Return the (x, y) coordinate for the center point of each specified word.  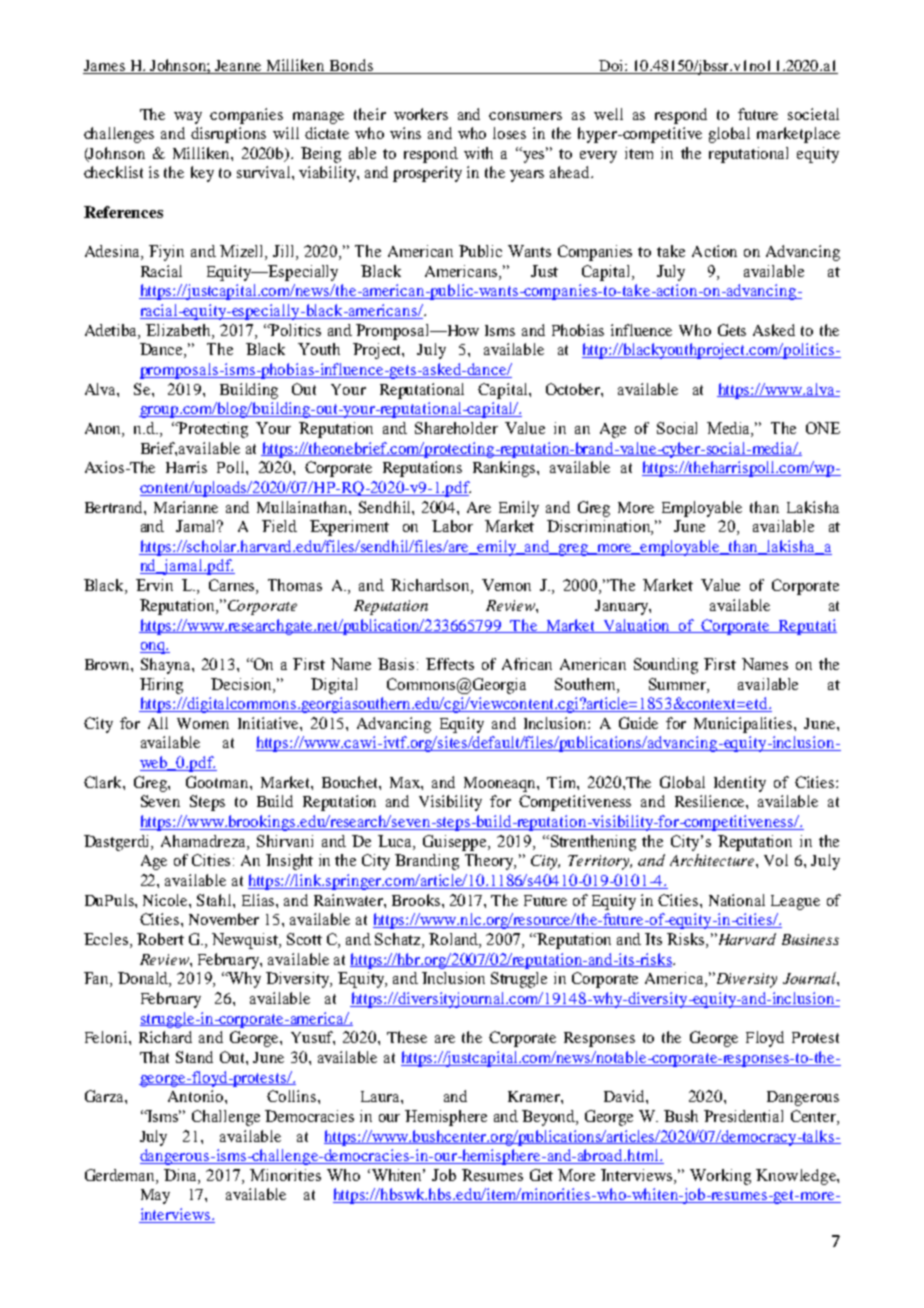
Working (720, 1177)
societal (813, 114)
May (155, 1196)
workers (421, 114)
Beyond (550, 1118)
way (188, 118)
